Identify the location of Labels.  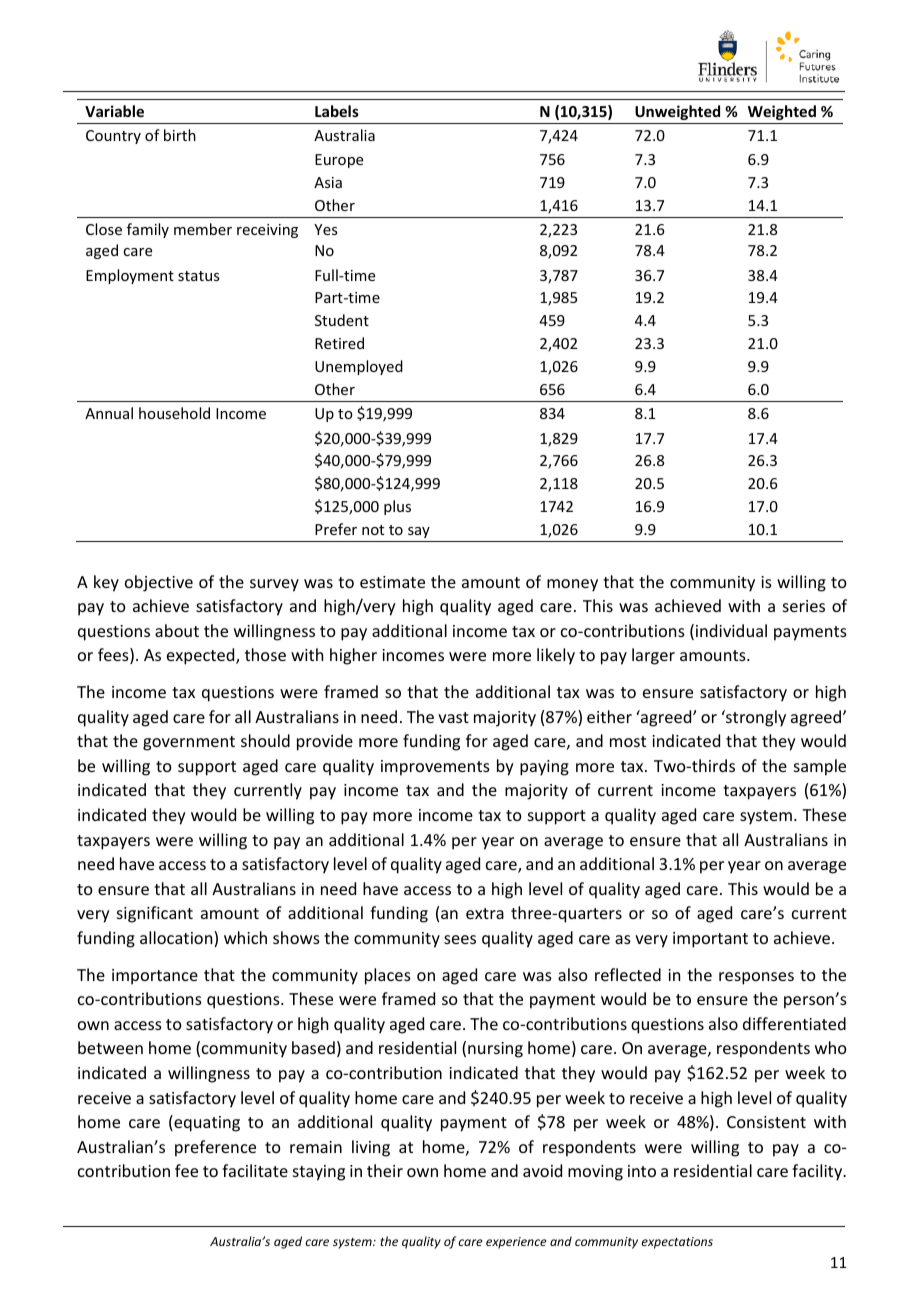
(337, 111).
